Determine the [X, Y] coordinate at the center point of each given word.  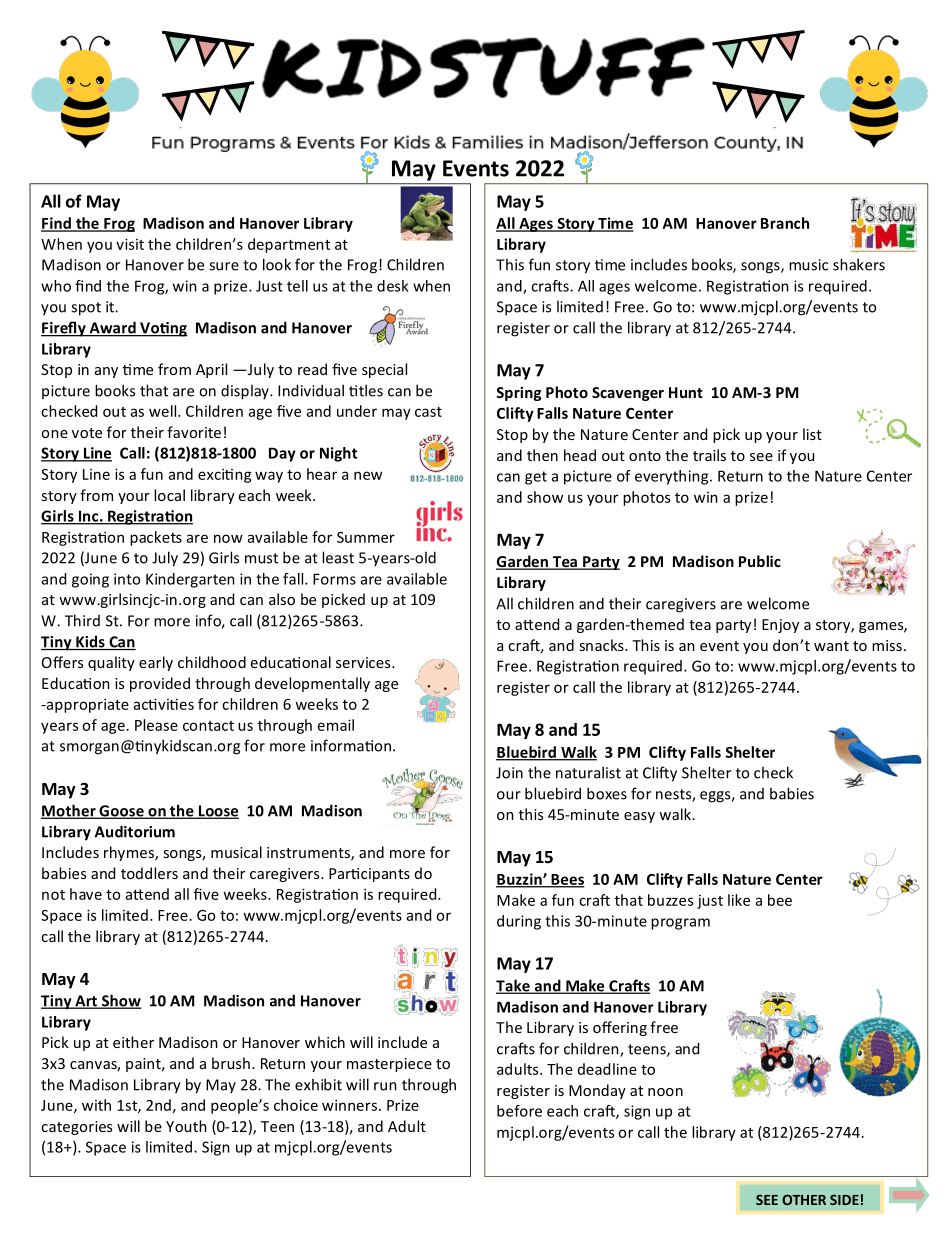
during [519, 922]
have [86, 894]
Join [509, 773]
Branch [785, 223]
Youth [186, 1126]
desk [392, 286]
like [739, 900]
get [536, 478]
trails [709, 455]
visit [130, 244]
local [169, 495]
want [831, 646]
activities [164, 704]
